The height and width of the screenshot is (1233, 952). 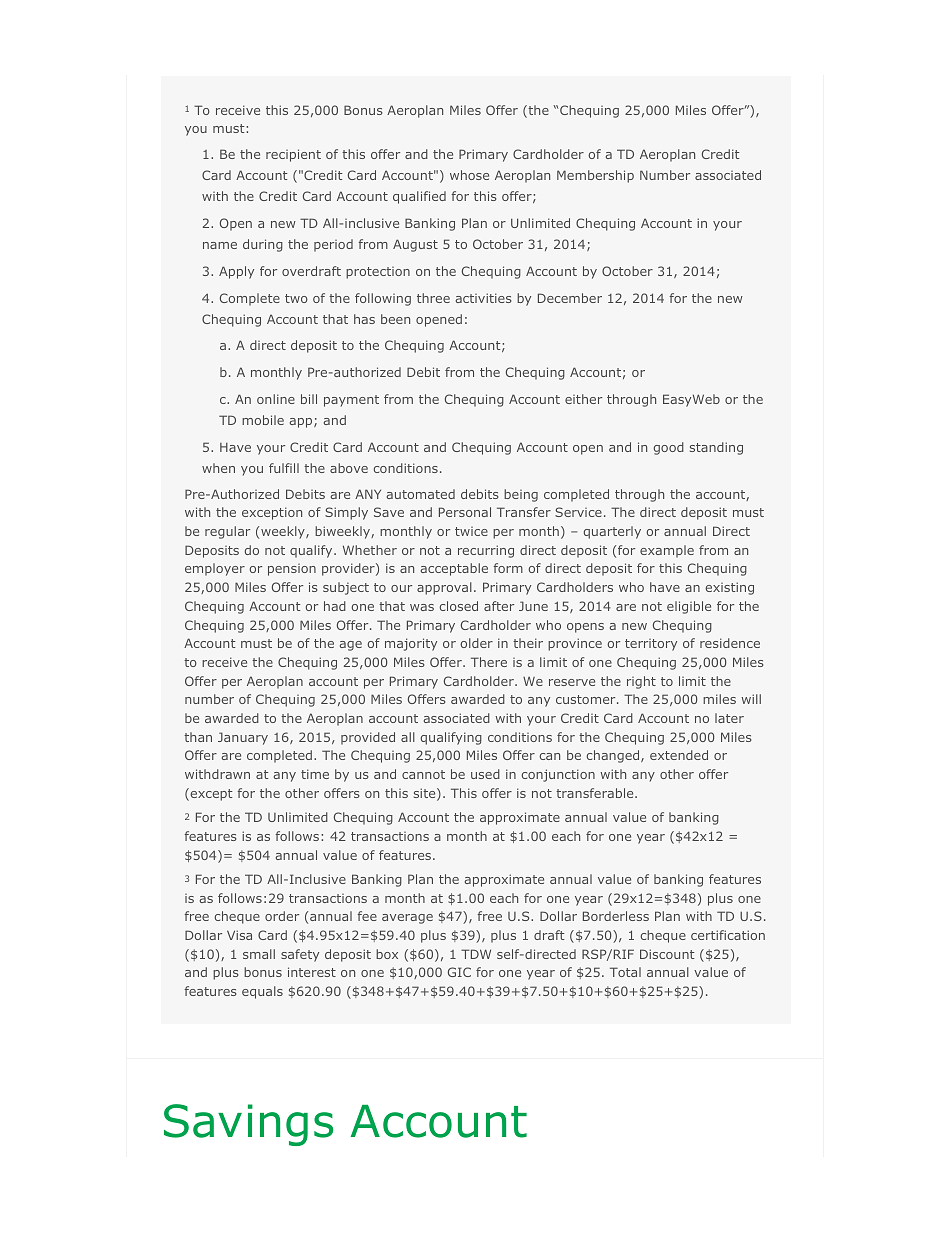 I want to click on average, so click(x=407, y=919).
